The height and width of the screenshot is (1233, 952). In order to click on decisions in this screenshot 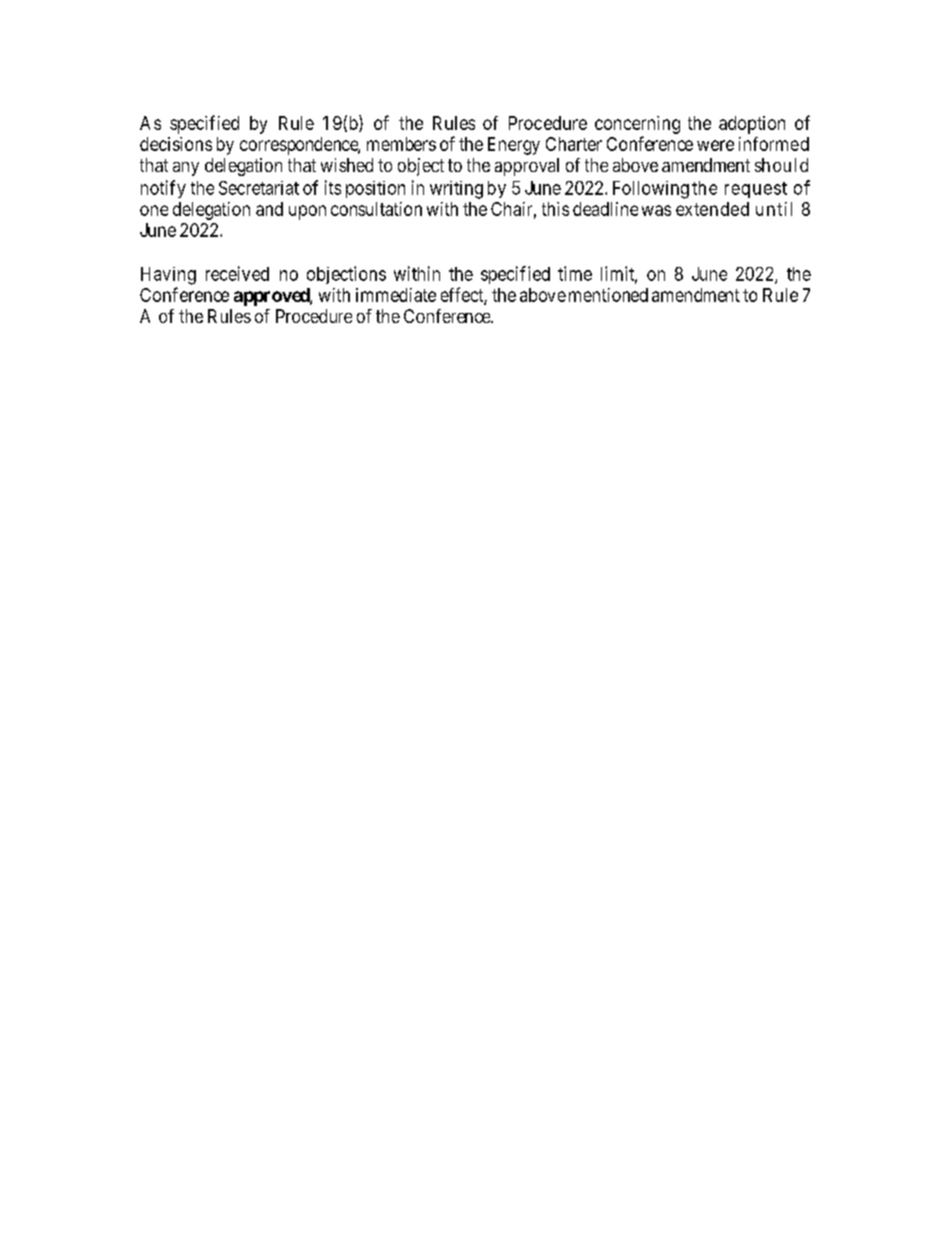, I will do `click(176, 144)`.
